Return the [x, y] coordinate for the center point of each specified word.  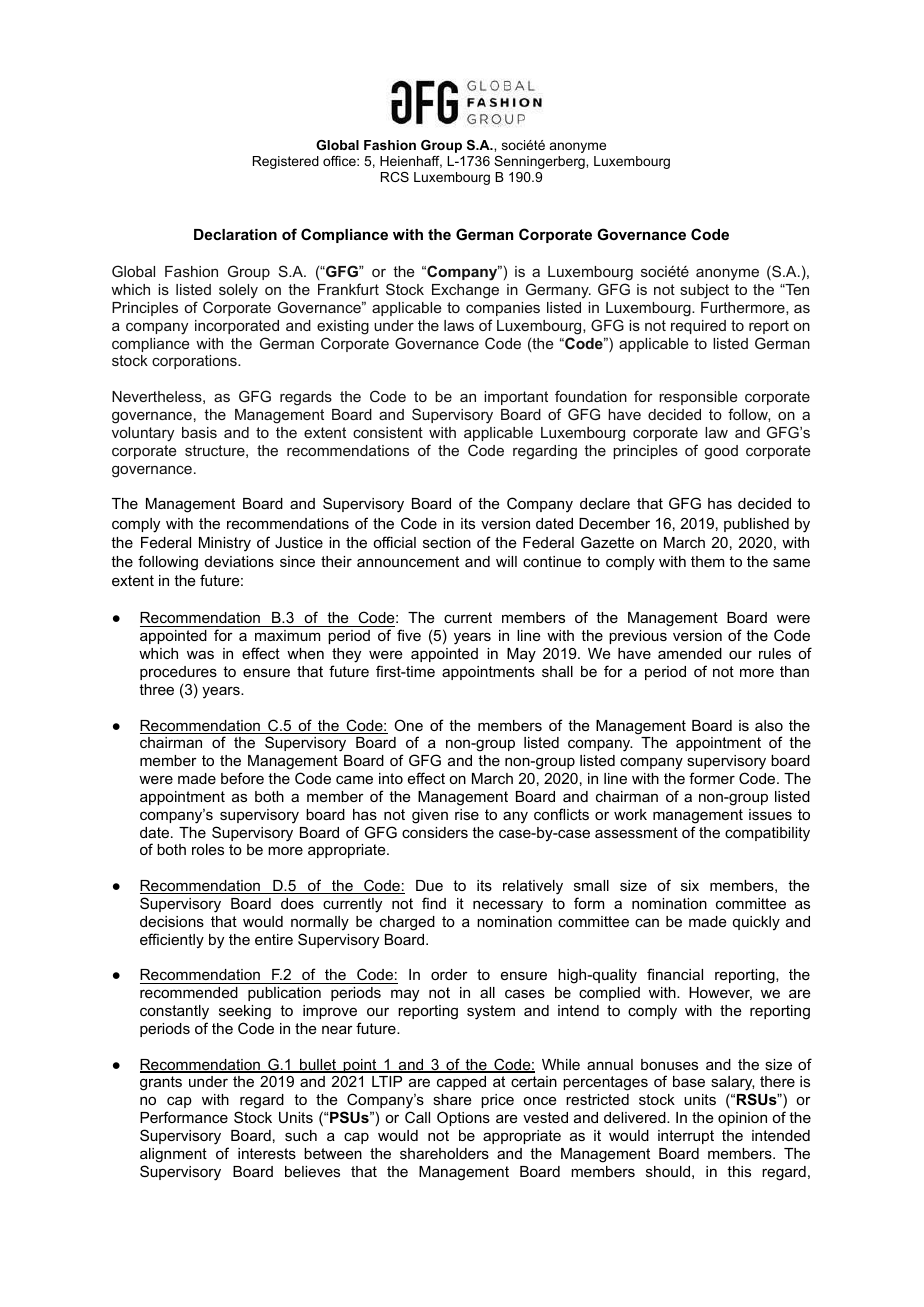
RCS [395, 177]
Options [463, 1118]
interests [267, 1153]
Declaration [235, 234]
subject [704, 291]
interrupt [686, 1137]
